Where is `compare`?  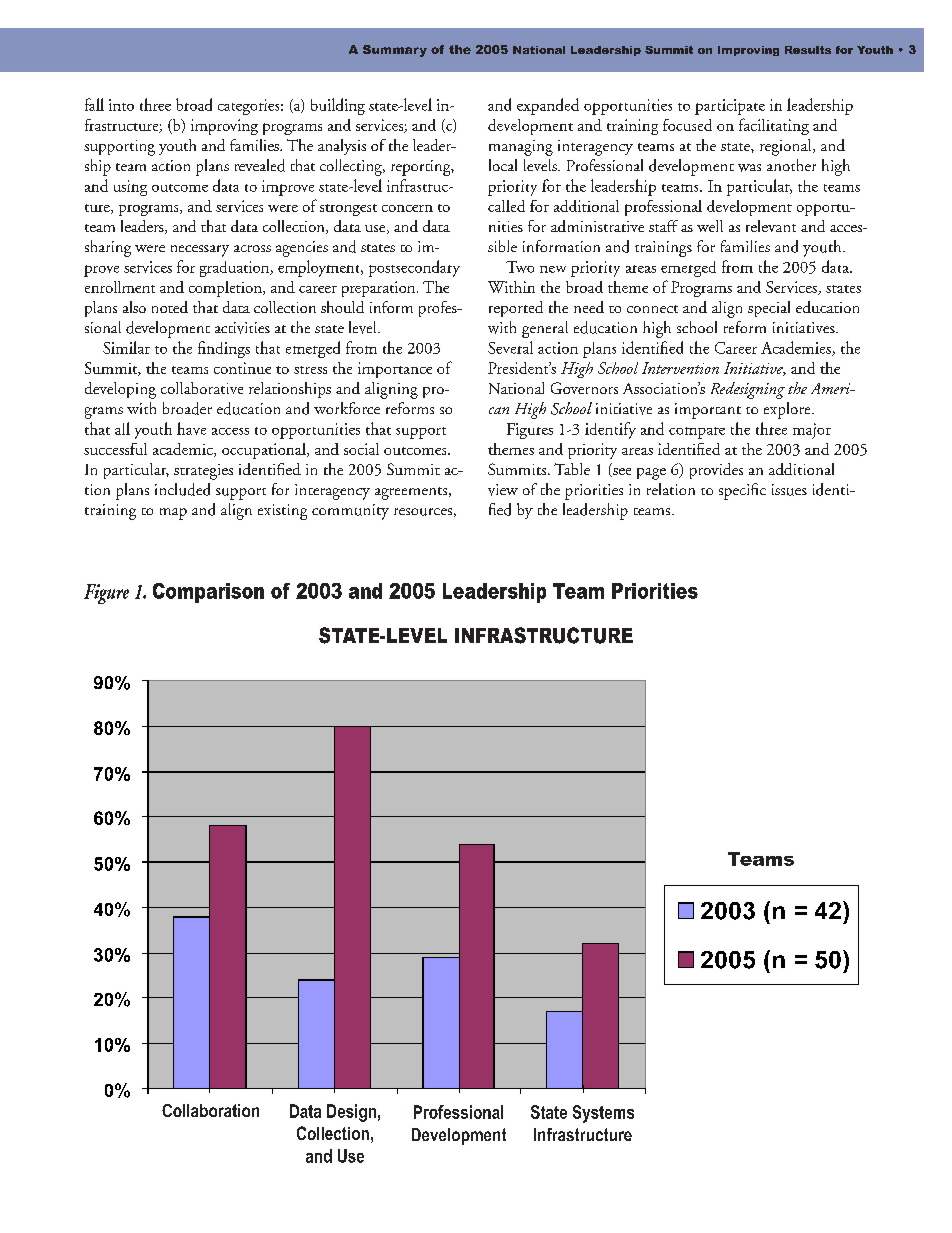
compare is located at coordinates (697, 433).
